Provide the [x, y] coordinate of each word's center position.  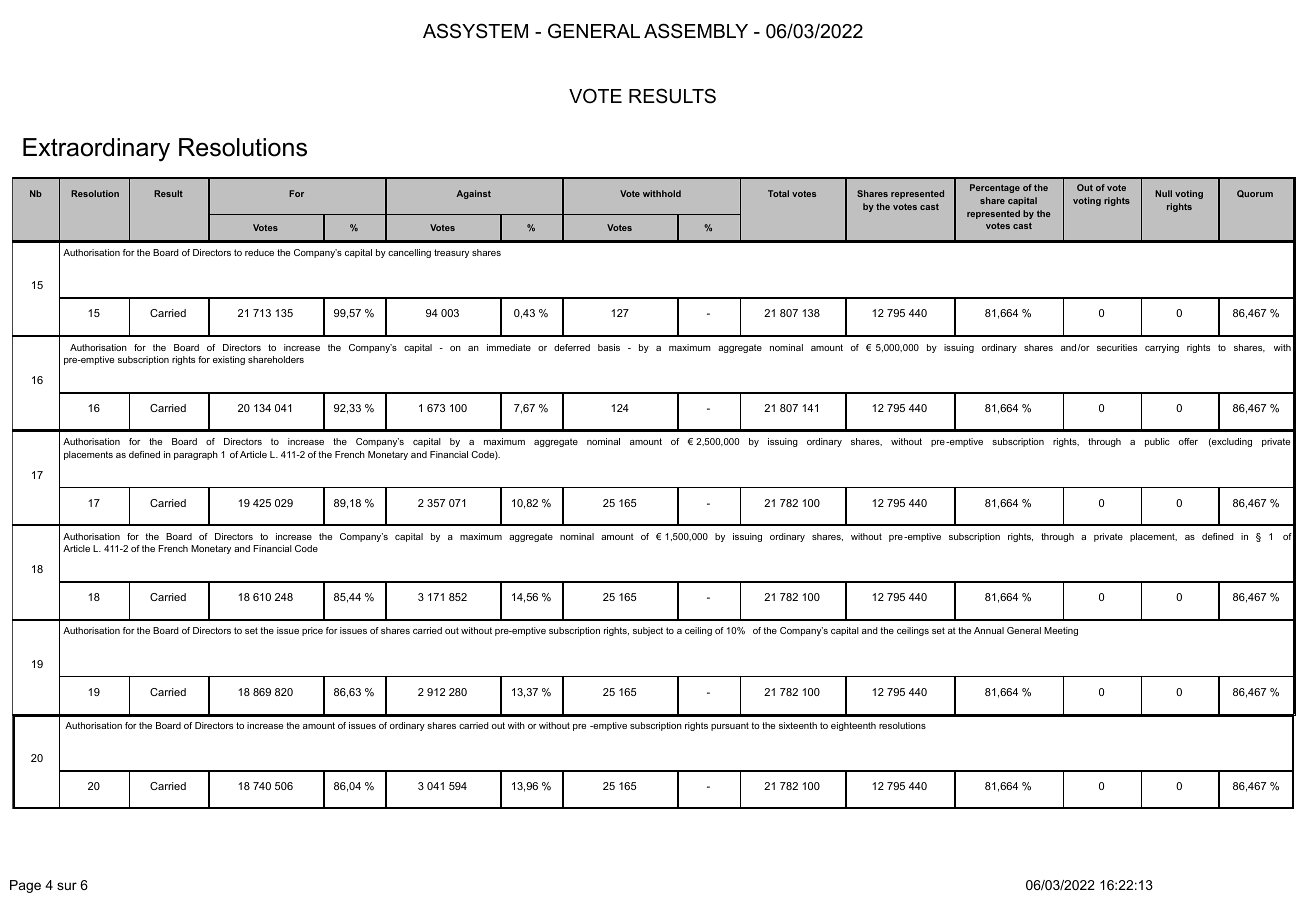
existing [229, 360]
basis [609, 347]
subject [648, 631]
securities [1117, 347]
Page [25, 886]
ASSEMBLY [696, 31]
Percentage [995, 188]
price [312, 631]
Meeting [1061, 631]
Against [473, 194]
